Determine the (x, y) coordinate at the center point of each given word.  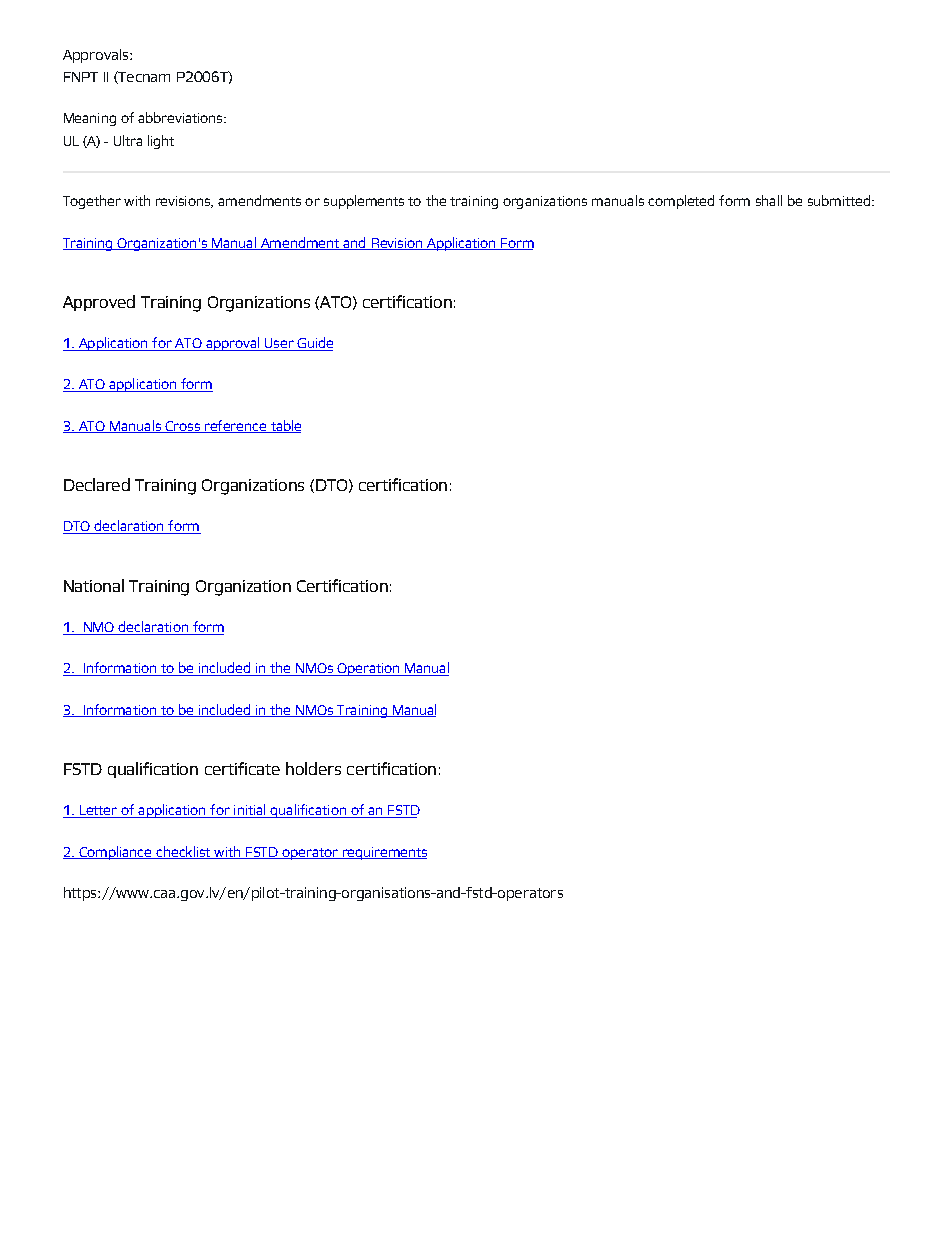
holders (313, 768)
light (161, 142)
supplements (364, 202)
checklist (183, 852)
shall (769, 200)
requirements (384, 853)
